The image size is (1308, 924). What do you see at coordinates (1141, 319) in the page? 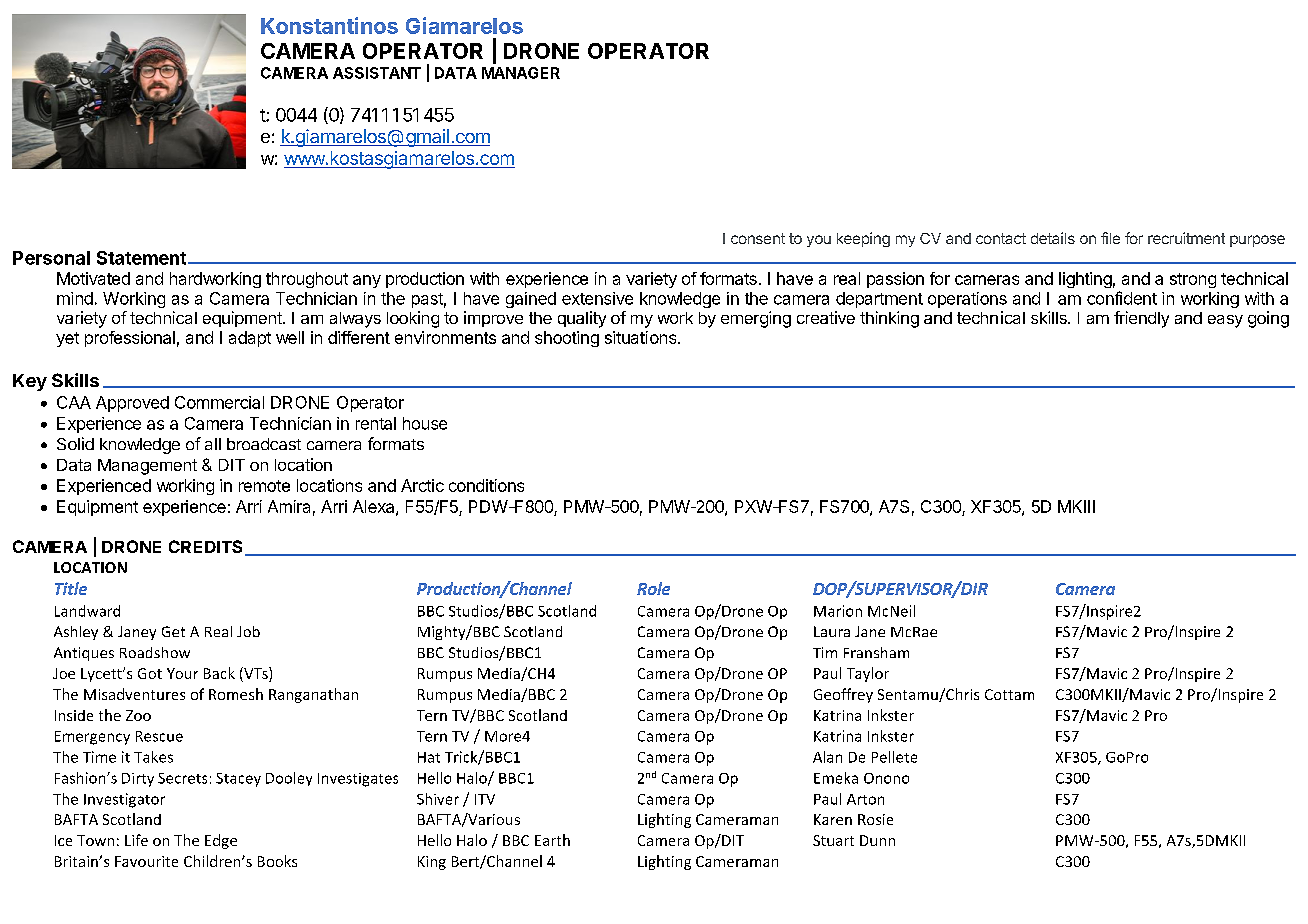
I see `friendly` at bounding box center [1141, 319].
